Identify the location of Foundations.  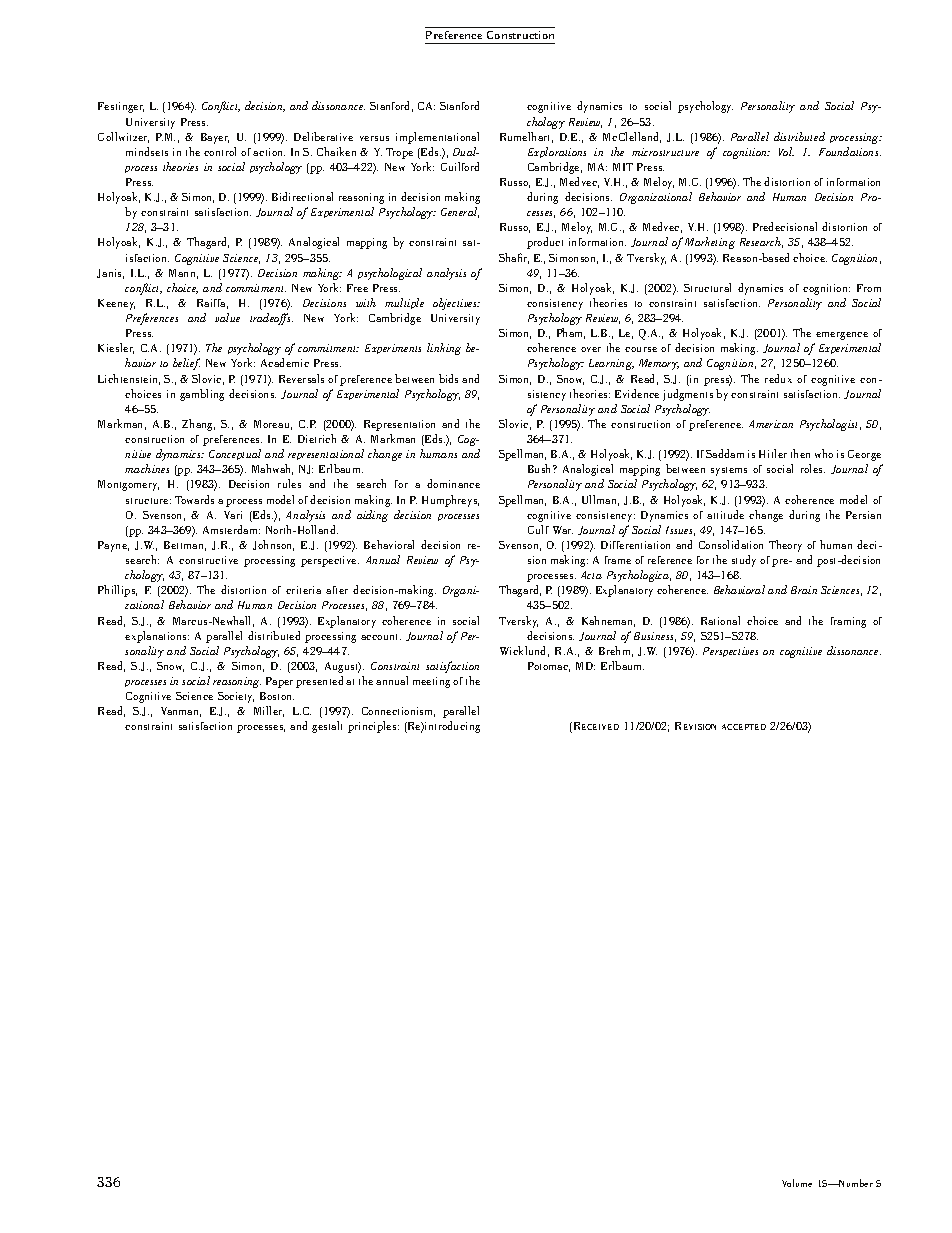
(850, 151).
